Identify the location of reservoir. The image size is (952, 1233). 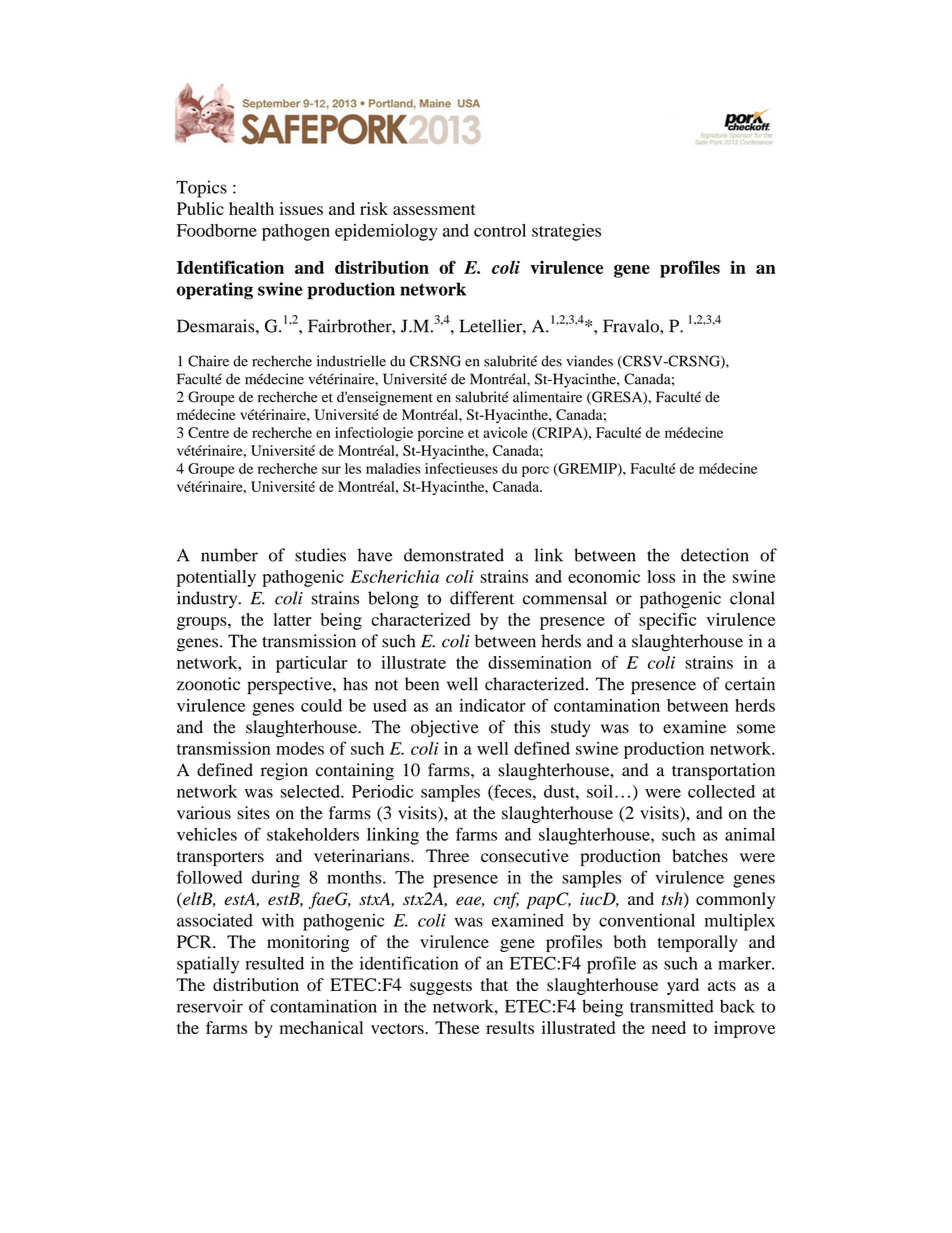
(210, 1006).
